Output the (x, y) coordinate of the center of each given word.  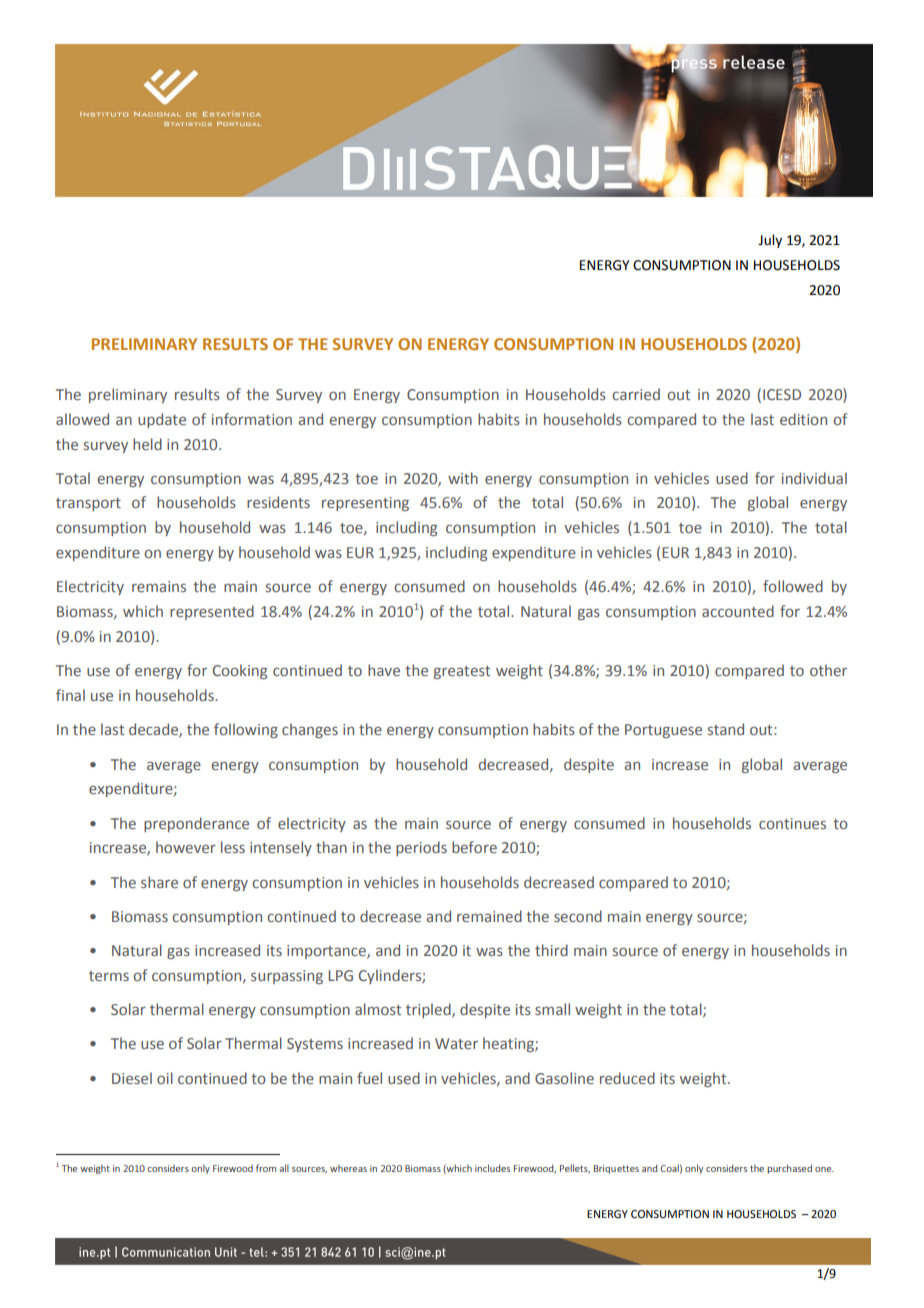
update (162, 420)
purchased (789, 1169)
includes (492, 1168)
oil (165, 1078)
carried (636, 394)
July (770, 241)
